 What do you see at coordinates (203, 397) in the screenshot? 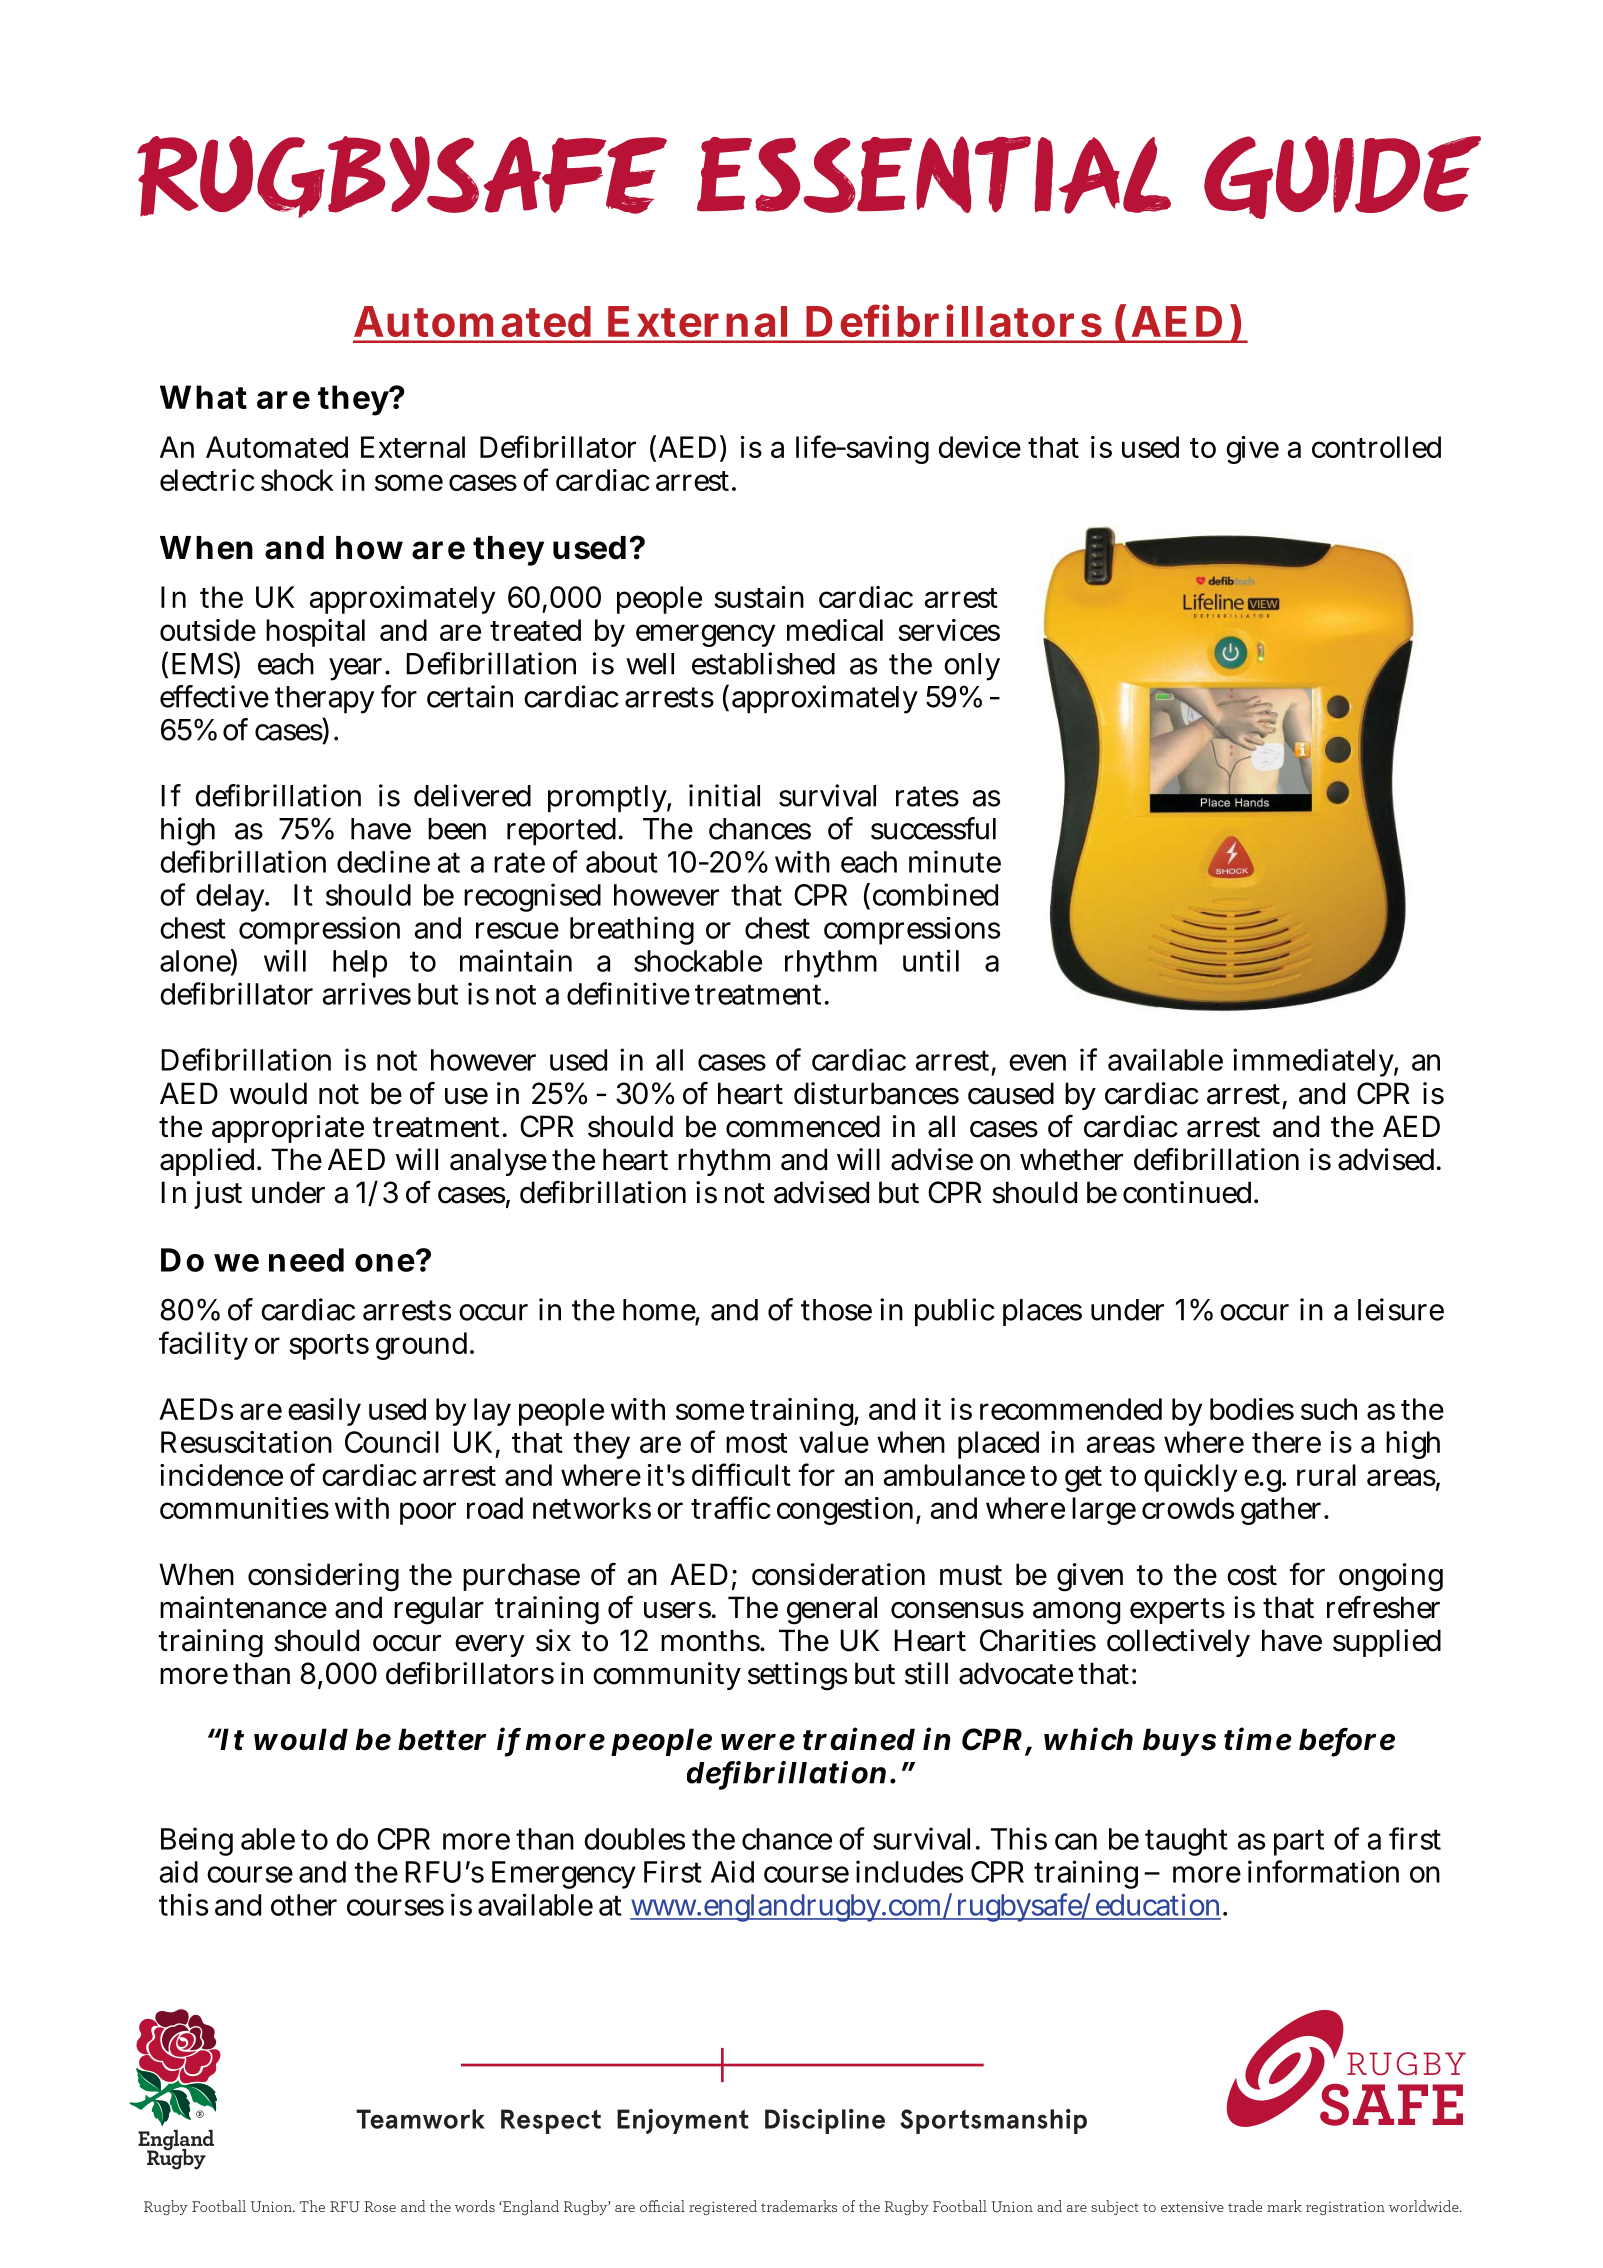
I see `What` at bounding box center [203, 397].
